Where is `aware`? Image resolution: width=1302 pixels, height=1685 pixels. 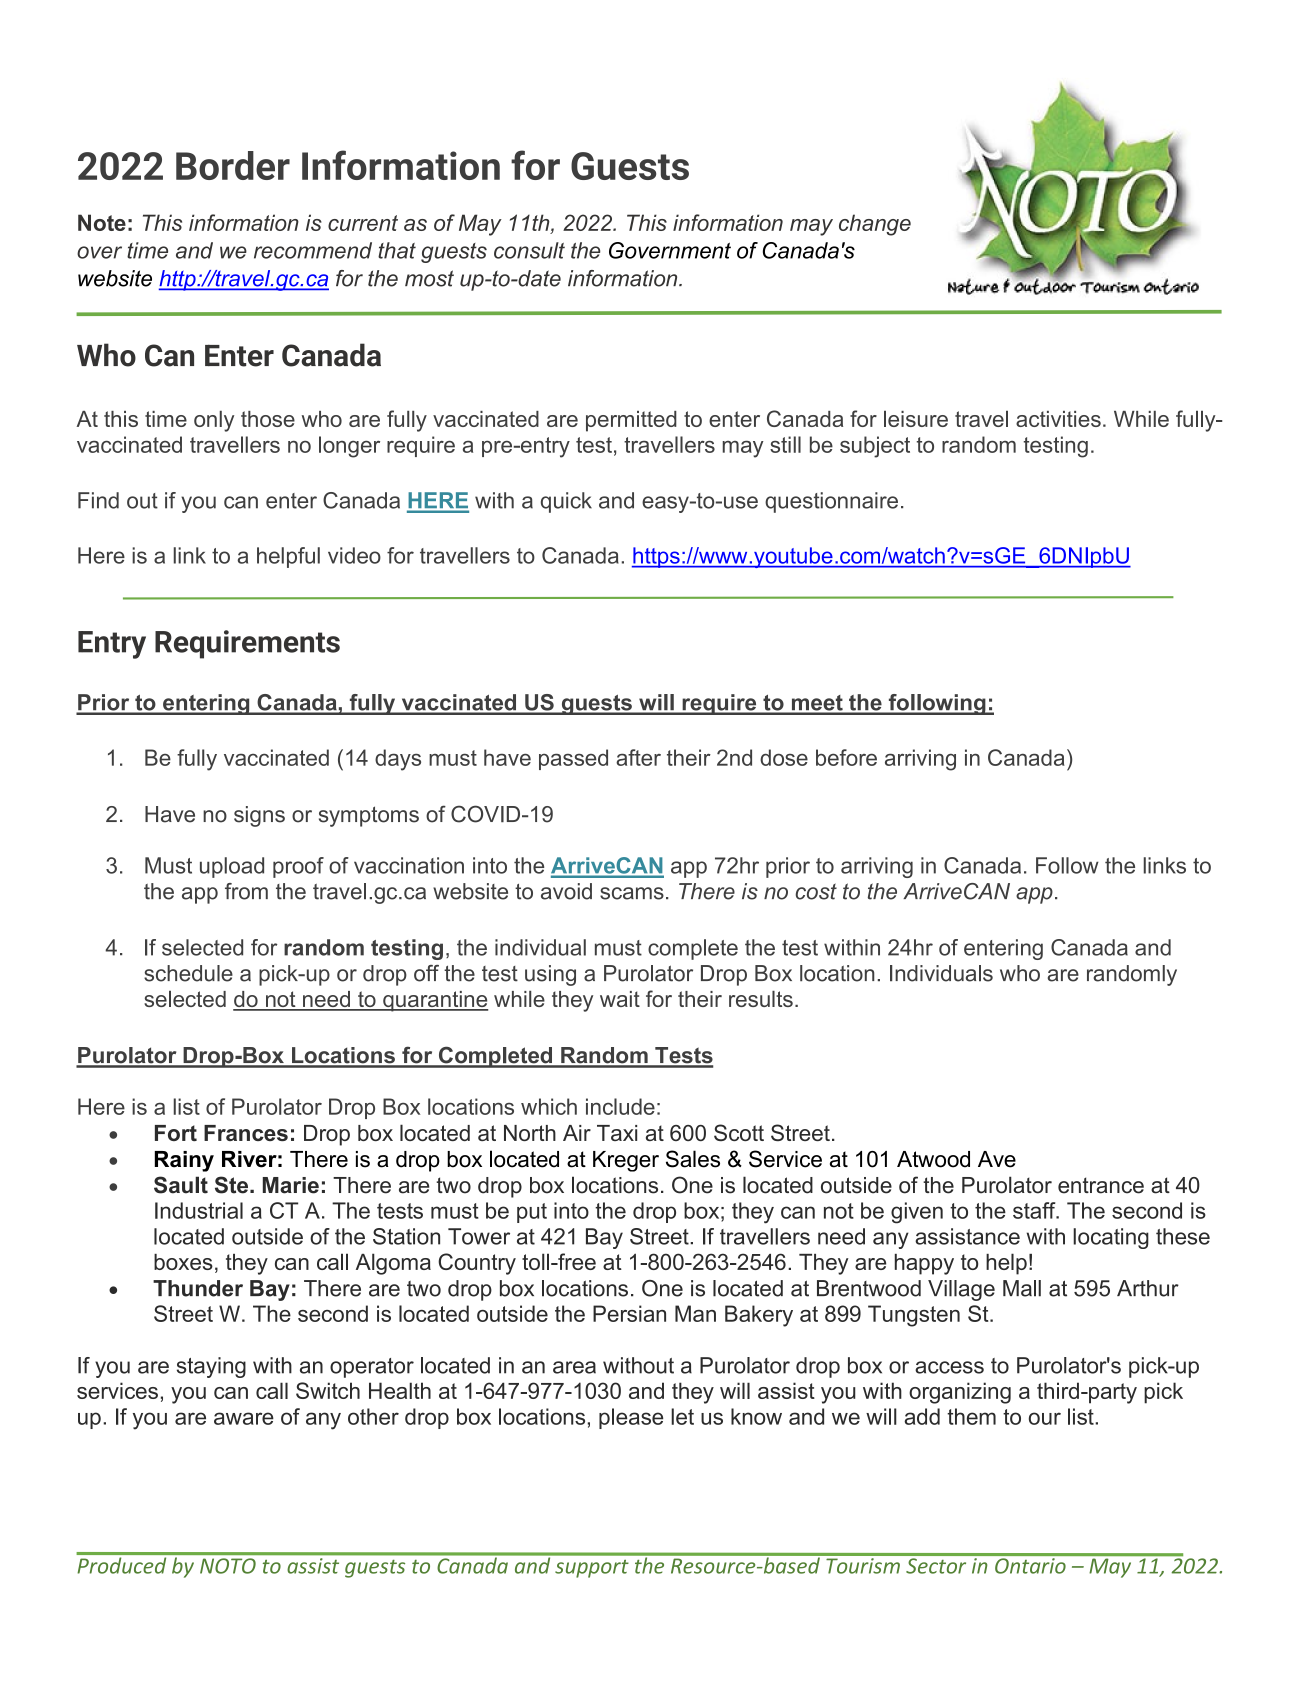 aware is located at coordinates (244, 1418).
